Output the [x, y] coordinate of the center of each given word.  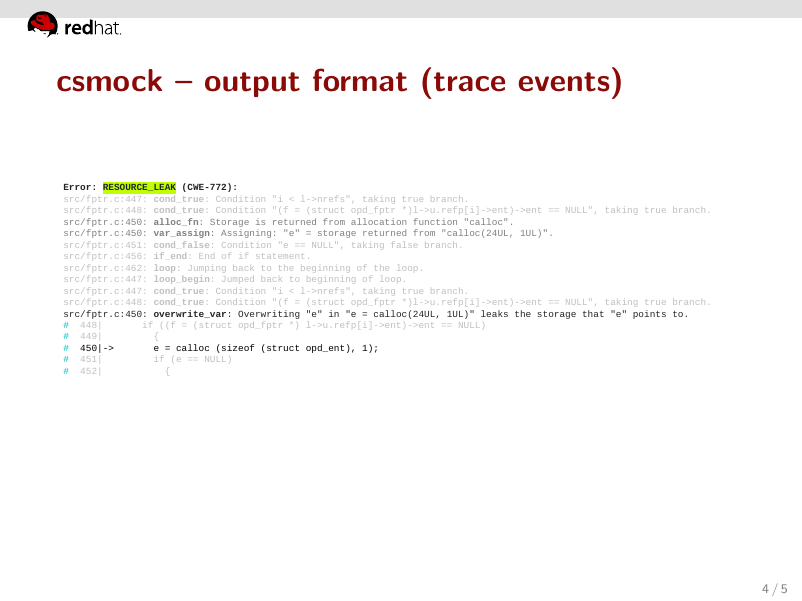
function [435, 221]
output [252, 84]
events [564, 82]
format [360, 80]
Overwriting [269, 314]
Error [77, 187]
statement [279, 256]
